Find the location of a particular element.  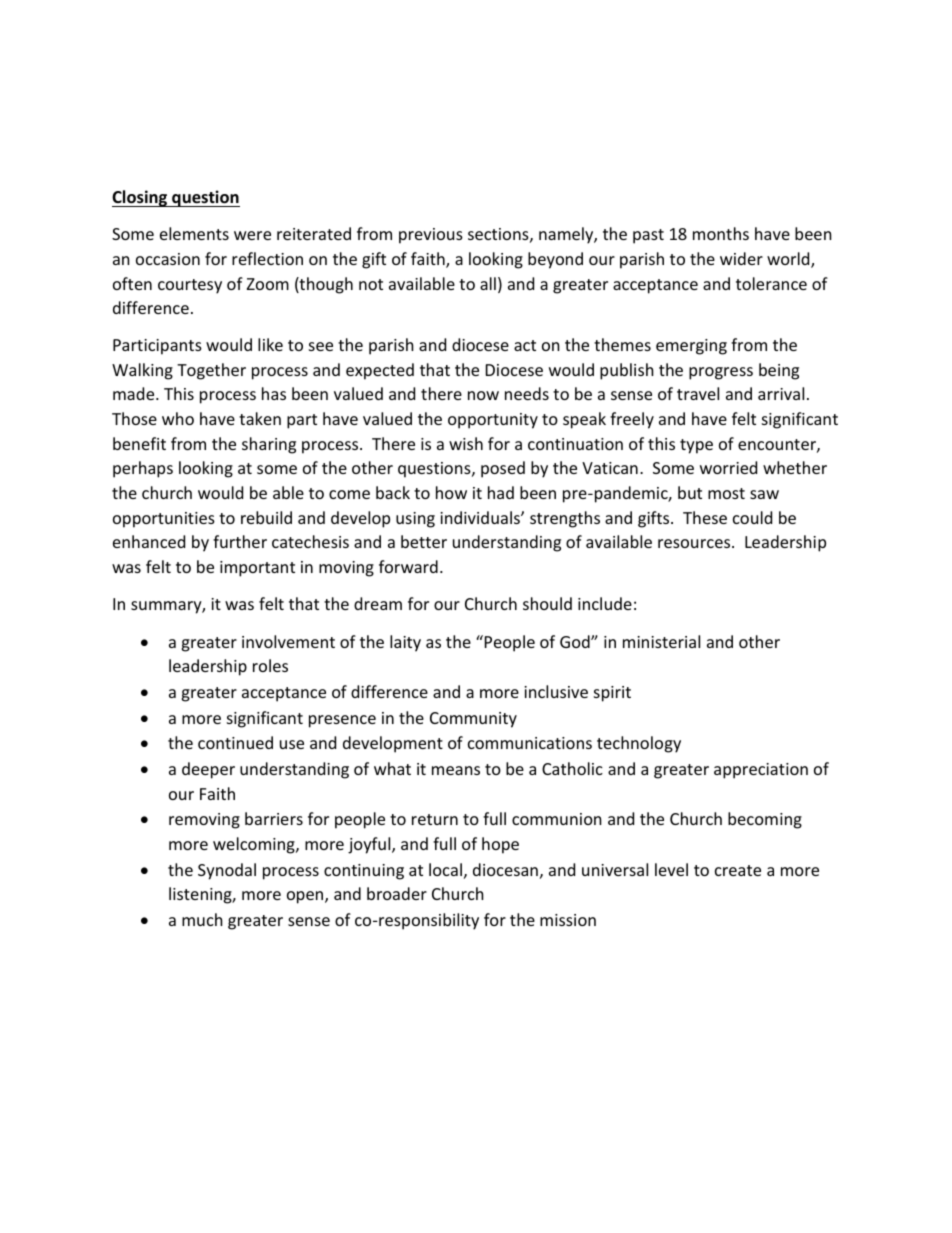

previous is located at coordinates (431, 236).
